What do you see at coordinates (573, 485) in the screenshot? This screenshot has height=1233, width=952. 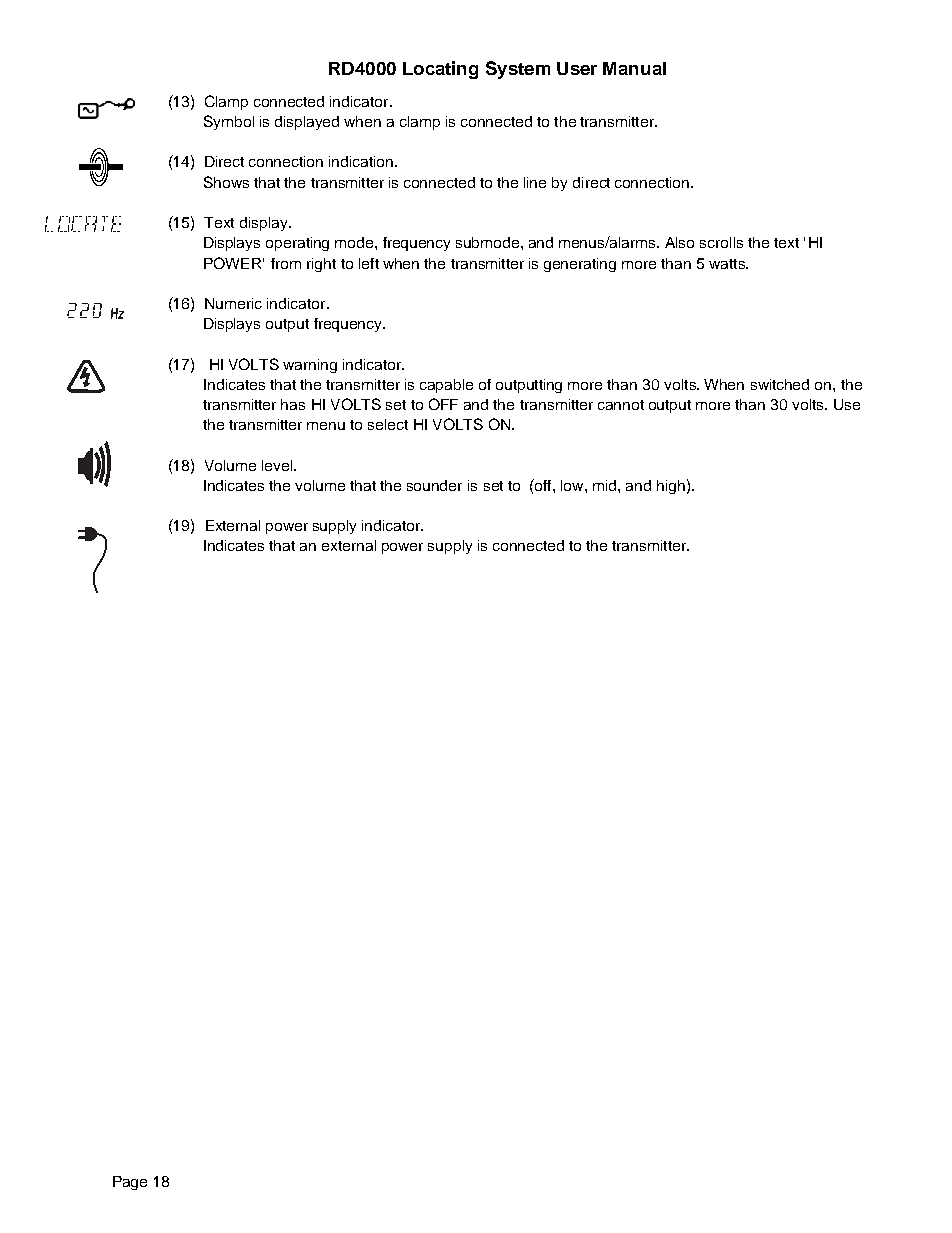 I see `low` at bounding box center [573, 485].
